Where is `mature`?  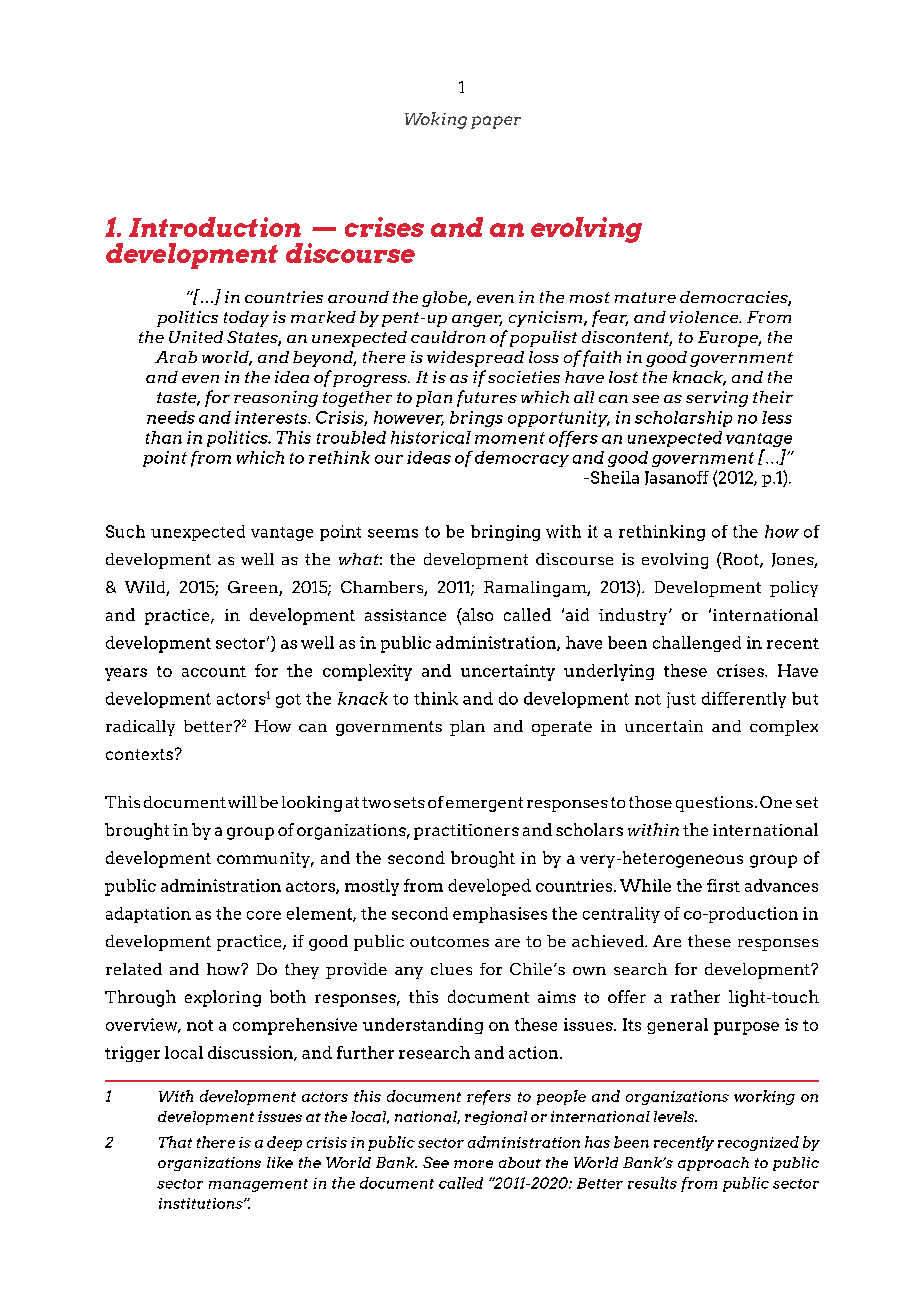 mature is located at coordinates (645, 297).
